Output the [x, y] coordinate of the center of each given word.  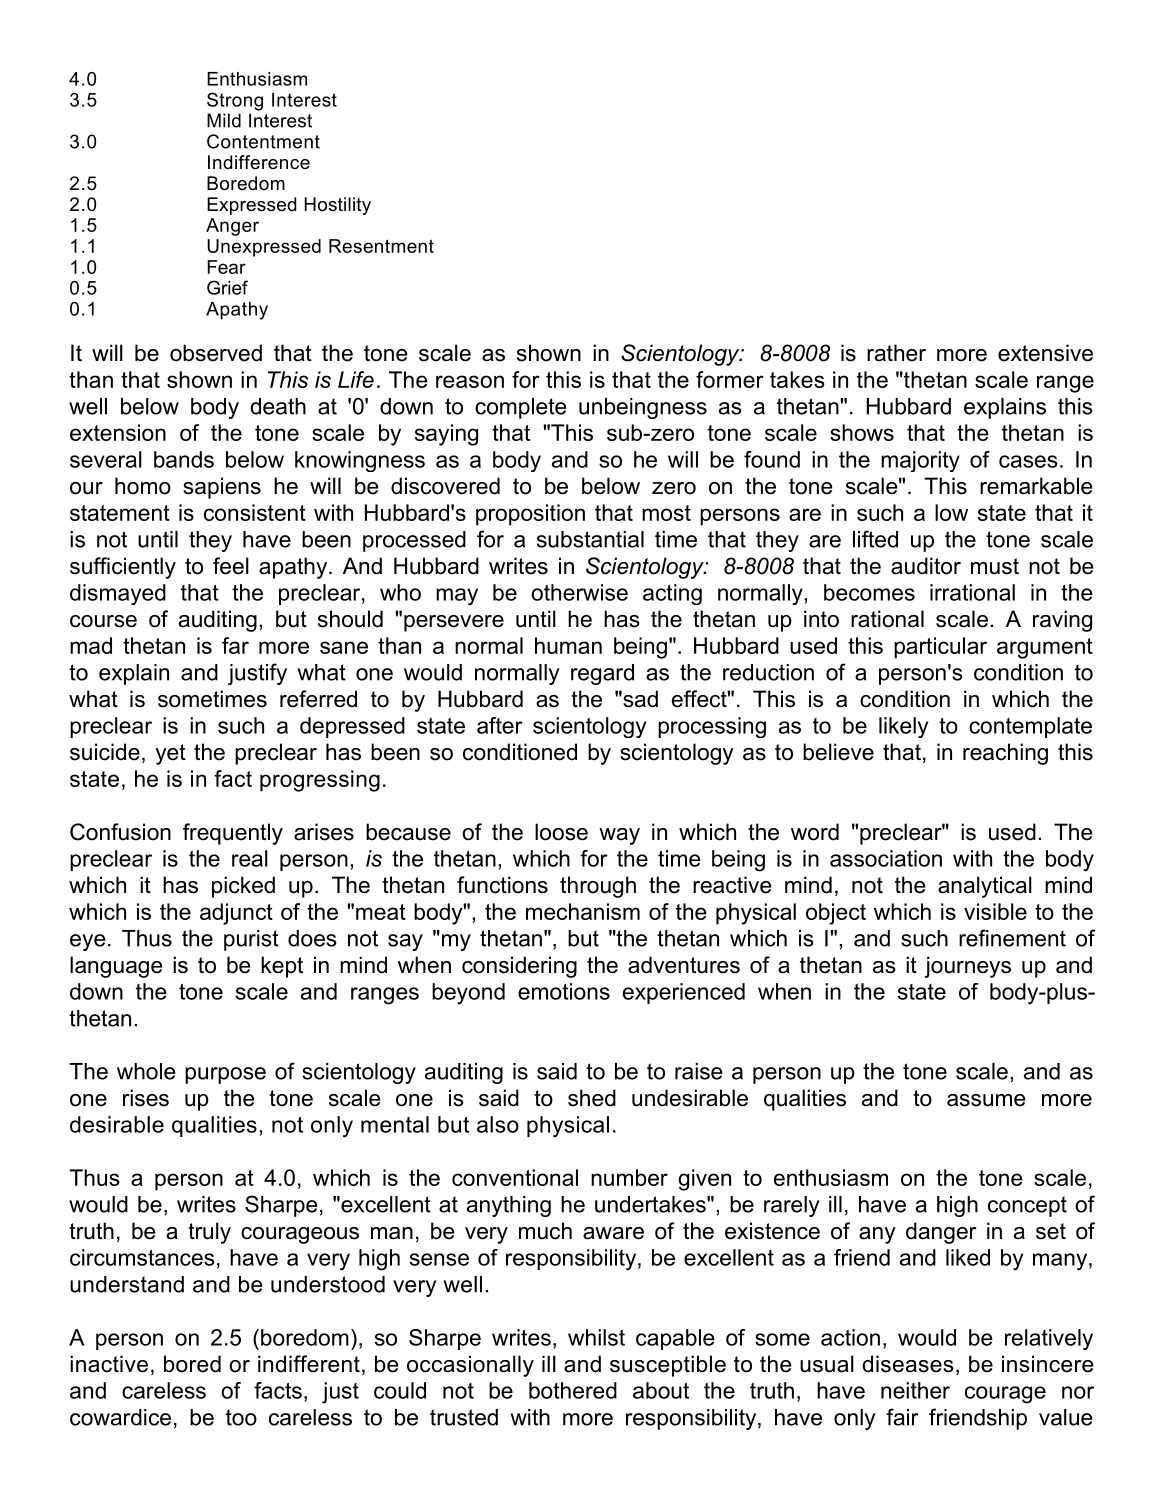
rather [896, 353]
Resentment [381, 246]
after [500, 725]
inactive [109, 1364]
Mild [224, 120]
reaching [1005, 754]
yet [171, 754]
